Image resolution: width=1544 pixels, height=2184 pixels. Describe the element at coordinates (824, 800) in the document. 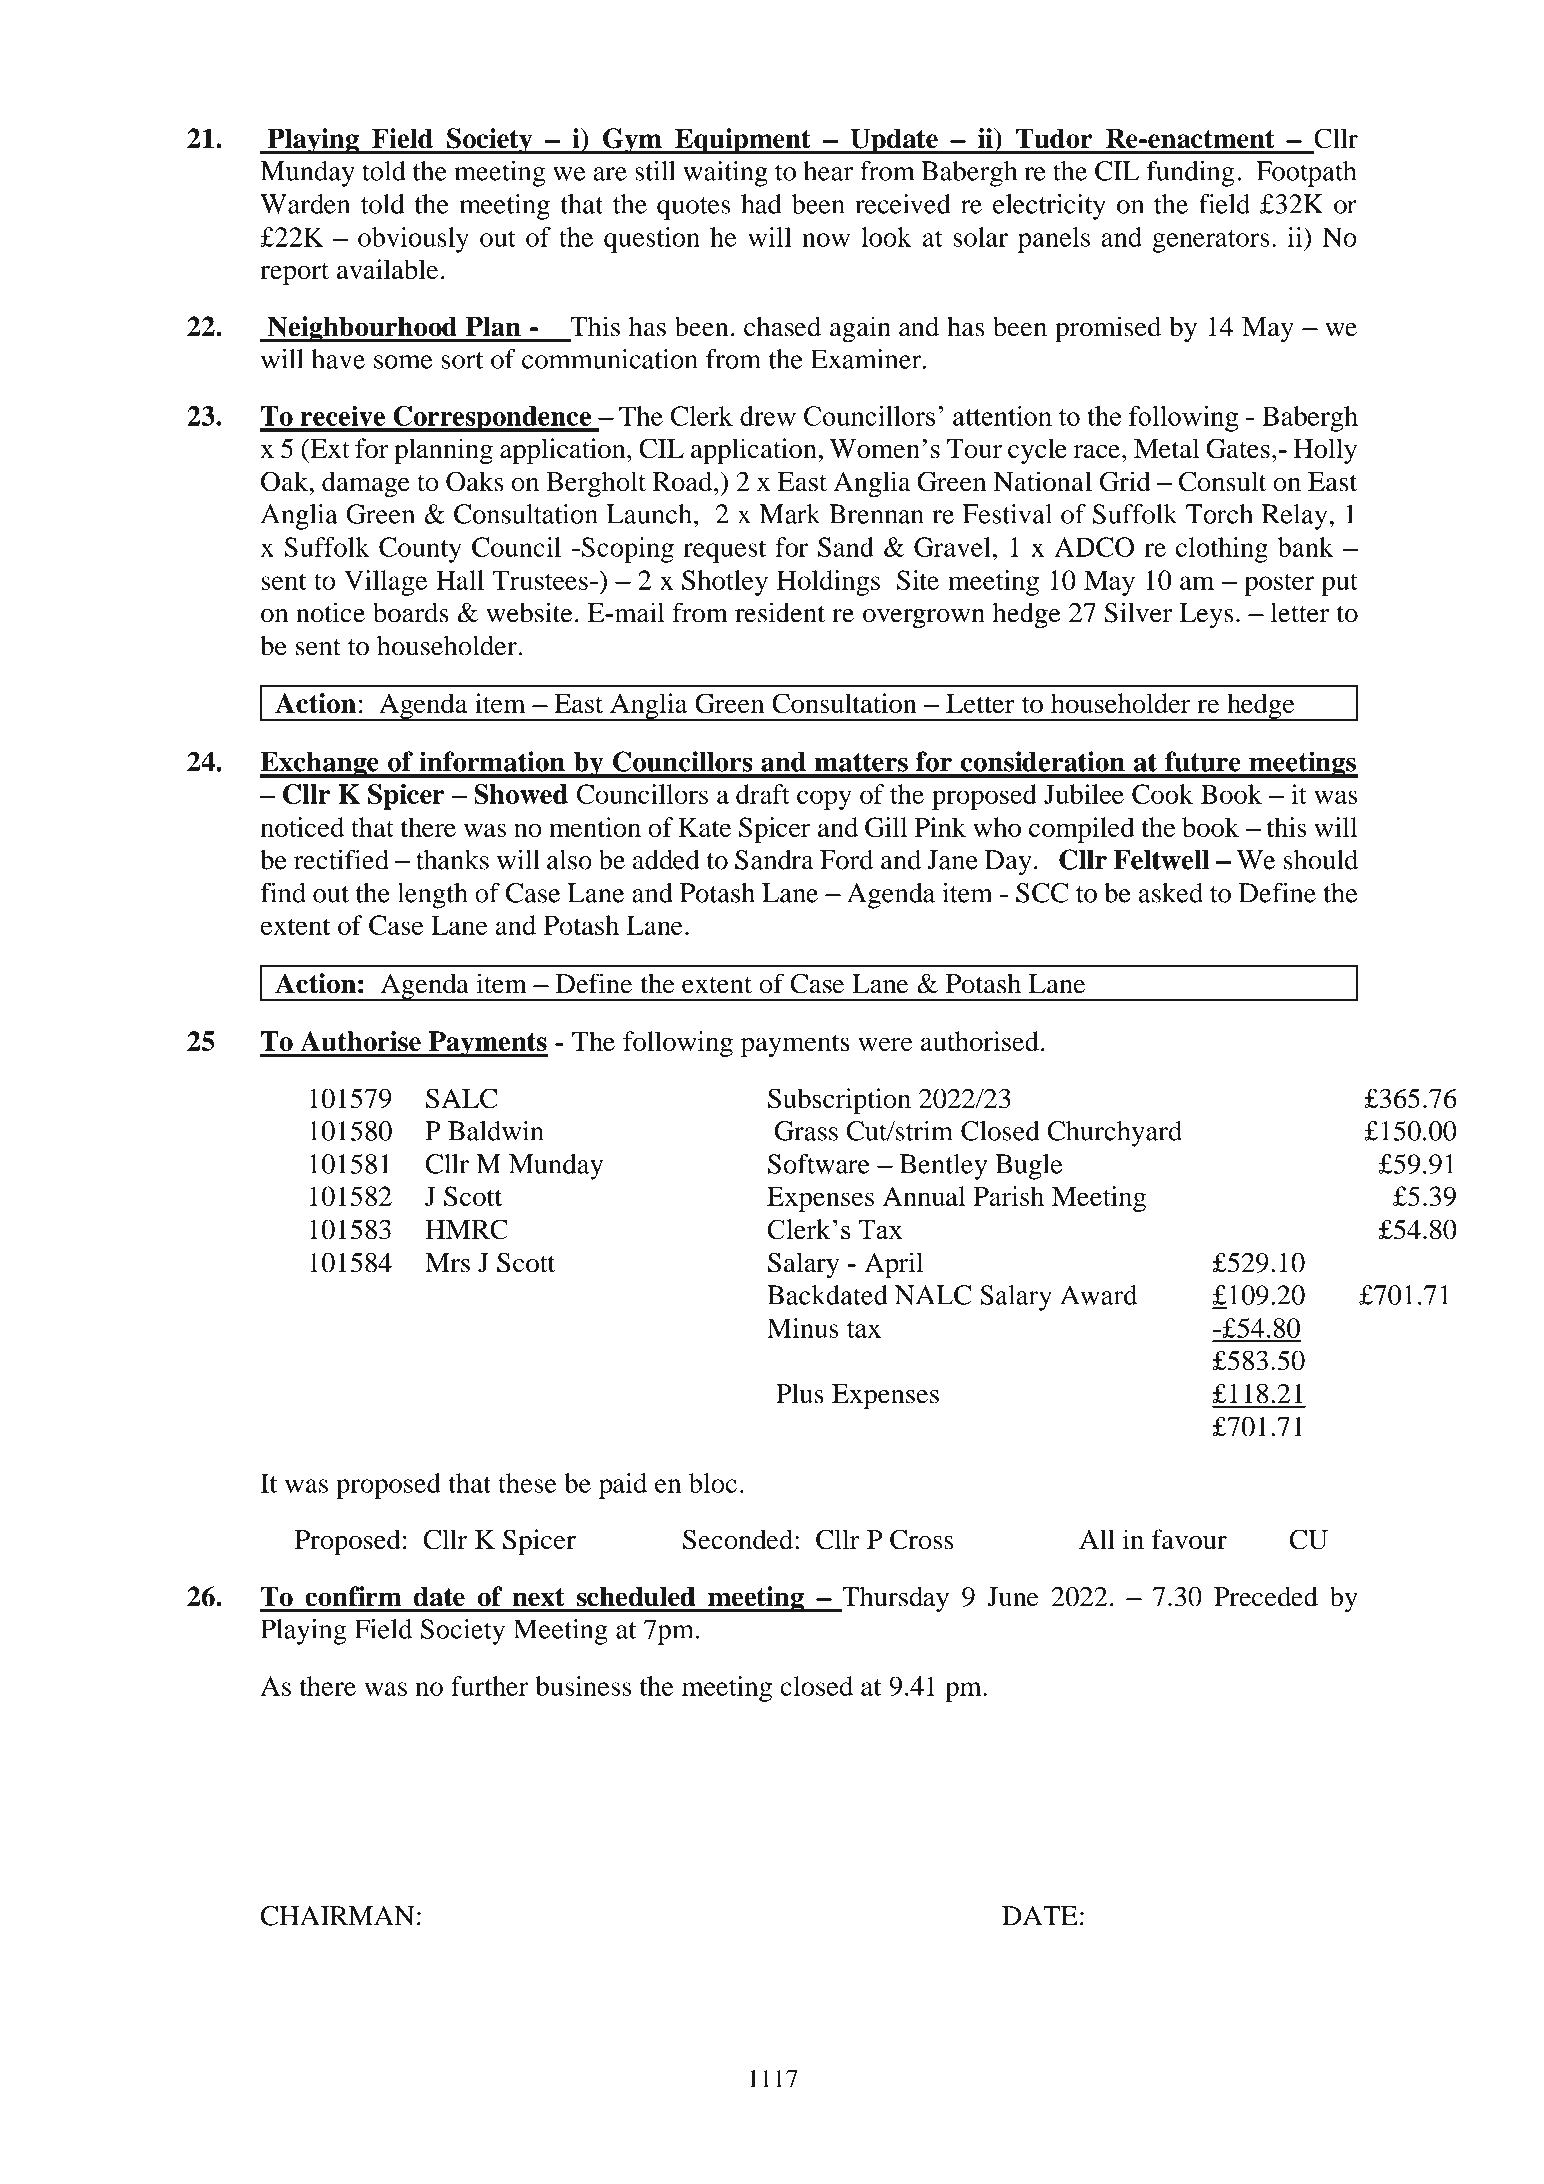

I see `copy` at that location.
